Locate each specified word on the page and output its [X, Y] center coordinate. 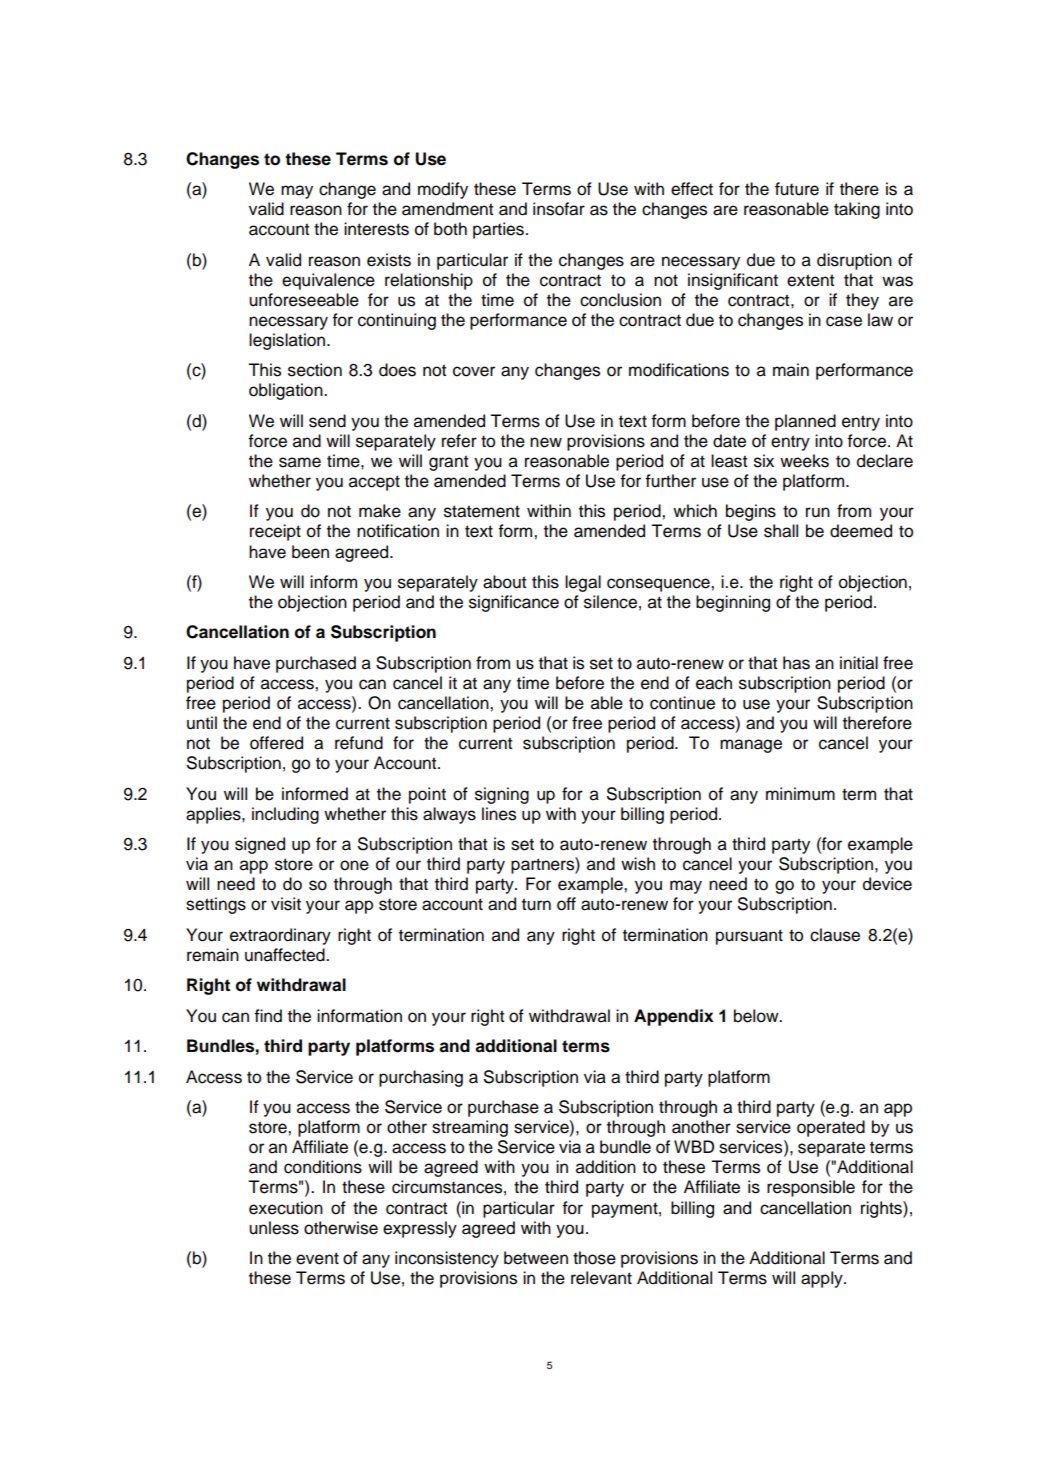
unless [274, 1228]
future [797, 189]
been [310, 552]
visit [286, 904]
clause [835, 935]
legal [583, 583]
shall [781, 531]
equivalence [328, 281]
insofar [559, 209]
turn [536, 904]
